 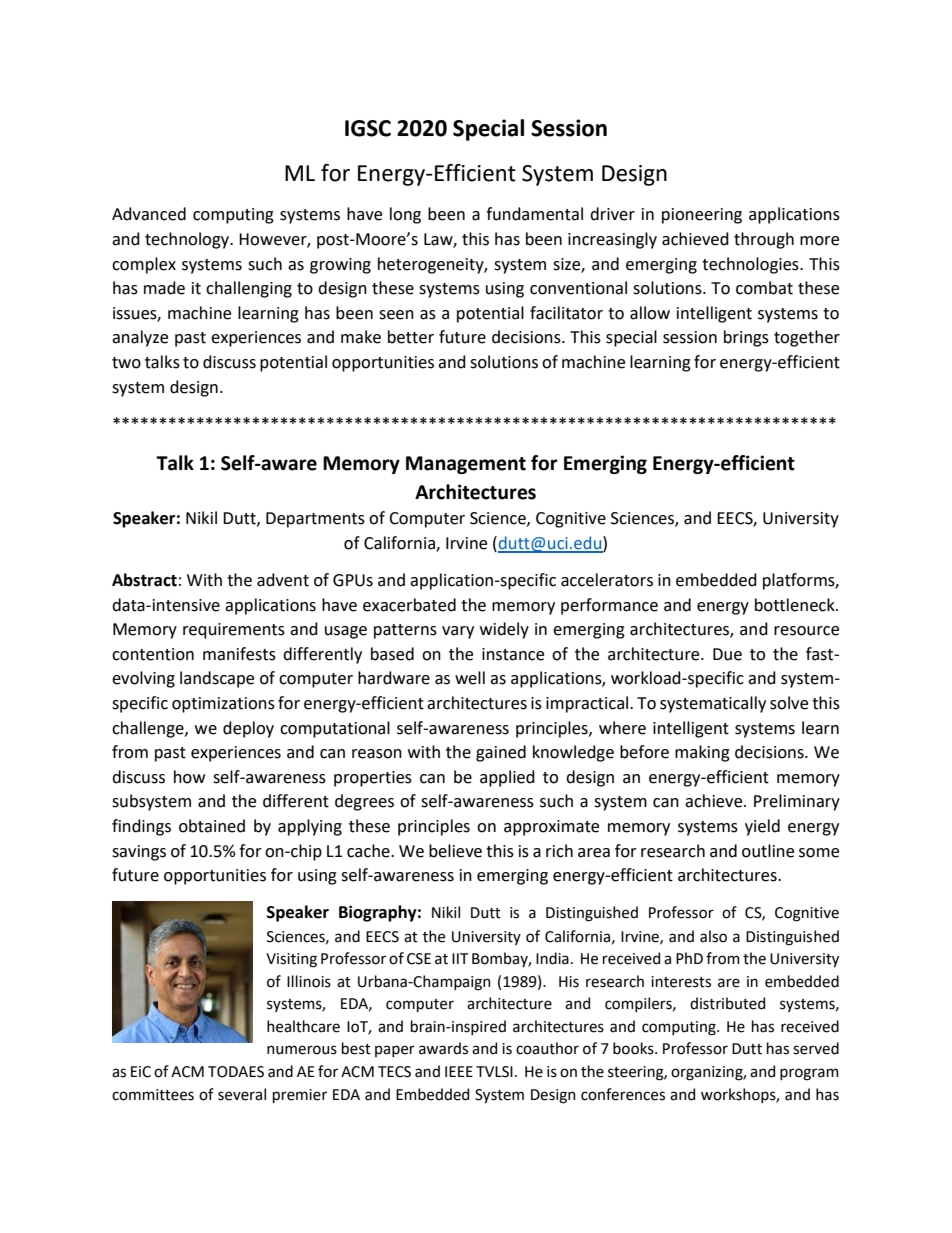 I want to click on program, so click(x=809, y=1074).
